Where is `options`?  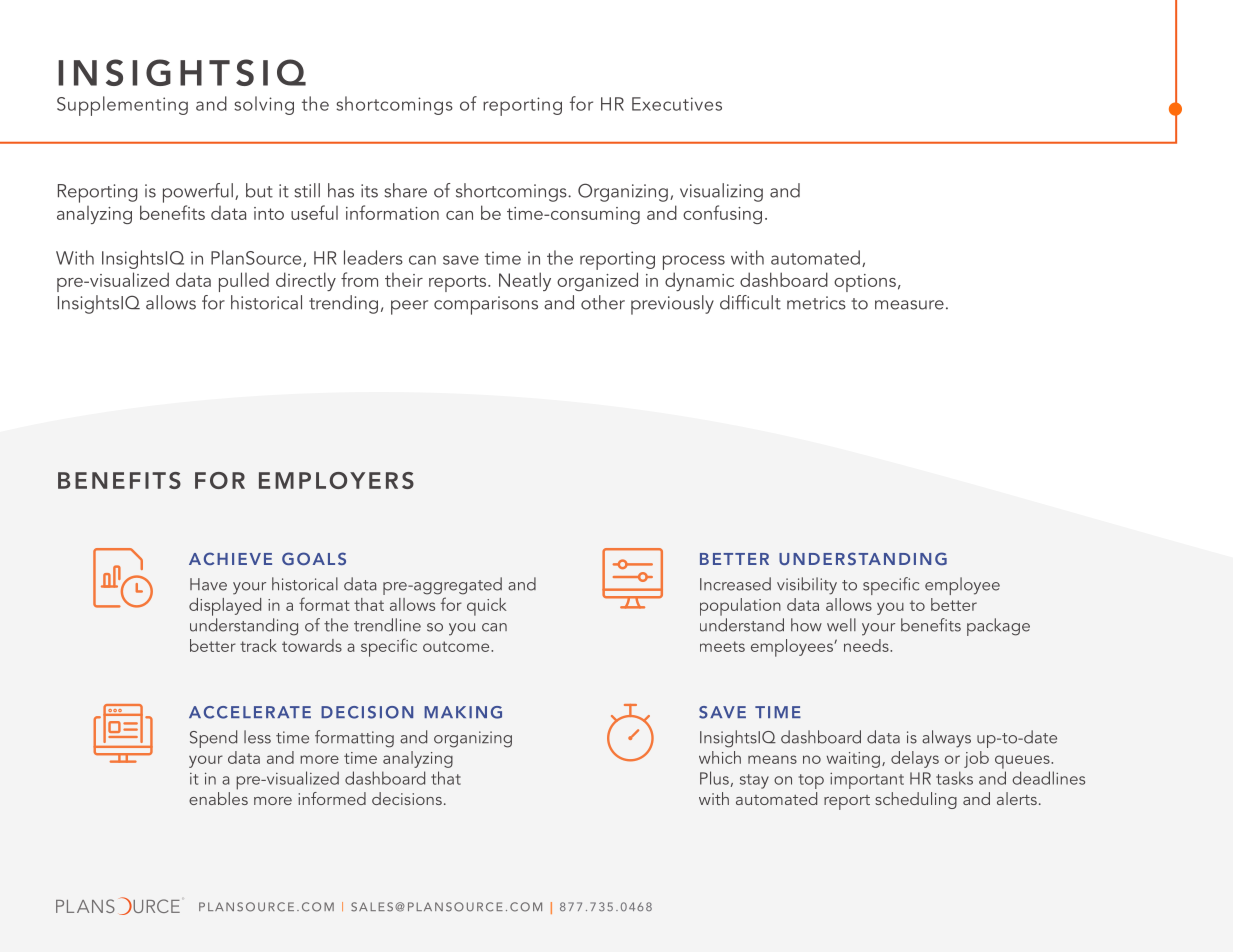 options is located at coordinates (865, 283).
